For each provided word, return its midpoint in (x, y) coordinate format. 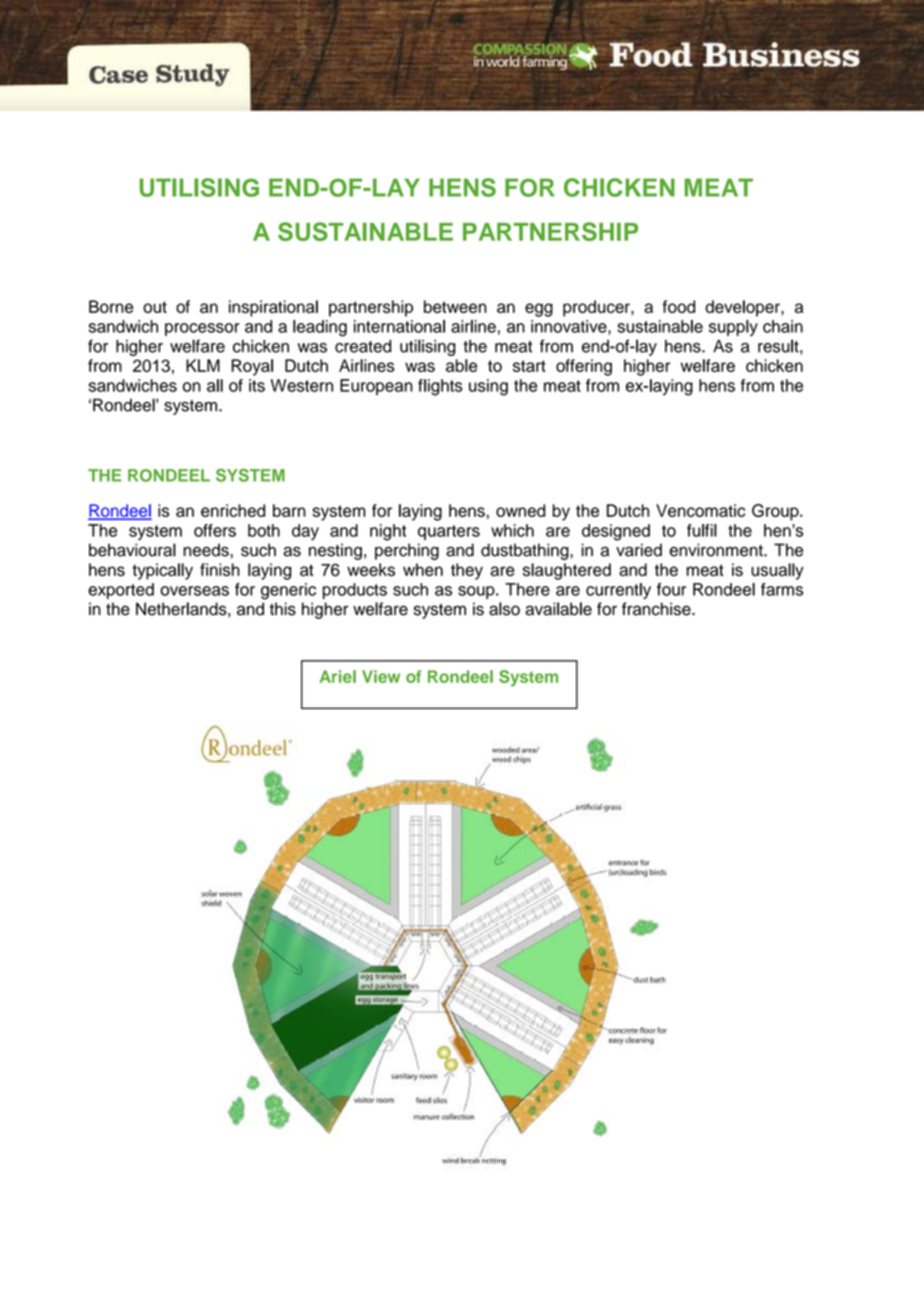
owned (520, 510)
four (671, 589)
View (381, 676)
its (257, 385)
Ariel (337, 676)
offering (584, 367)
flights (440, 387)
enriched (233, 510)
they (467, 571)
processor (202, 329)
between (455, 306)
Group (776, 512)
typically (162, 571)
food (678, 306)
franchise (657, 609)
